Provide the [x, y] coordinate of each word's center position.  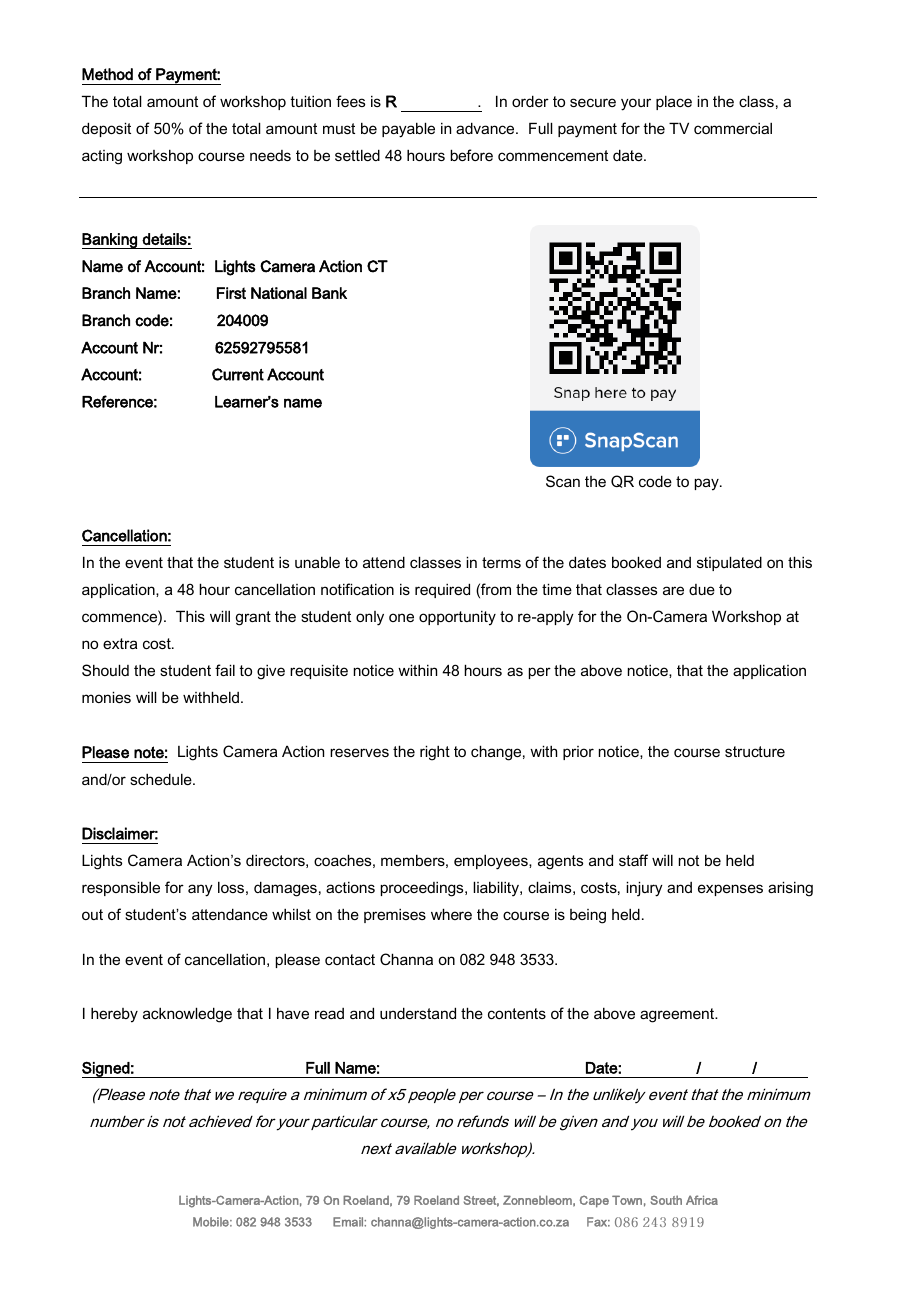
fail [225, 670]
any [200, 890]
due [702, 589]
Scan [563, 481]
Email [349, 1222]
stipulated [729, 563]
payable [408, 130]
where [451, 914]
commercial [733, 128]
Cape [594, 1201]
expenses [730, 890]
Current [238, 374]
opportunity [457, 618]
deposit [106, 129]
